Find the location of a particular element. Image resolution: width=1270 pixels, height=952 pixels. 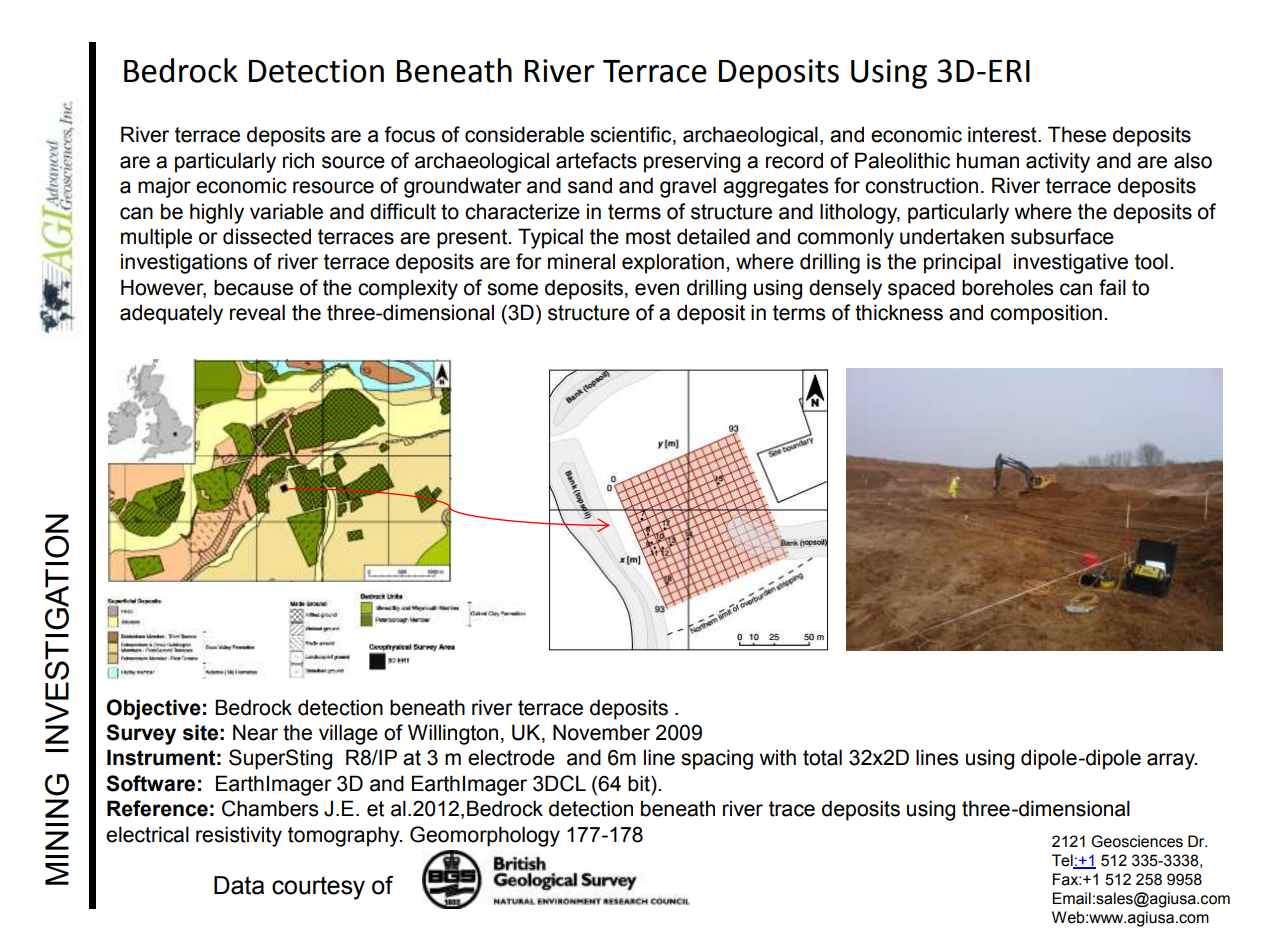

composition is located at coordinates (1046, 314).
